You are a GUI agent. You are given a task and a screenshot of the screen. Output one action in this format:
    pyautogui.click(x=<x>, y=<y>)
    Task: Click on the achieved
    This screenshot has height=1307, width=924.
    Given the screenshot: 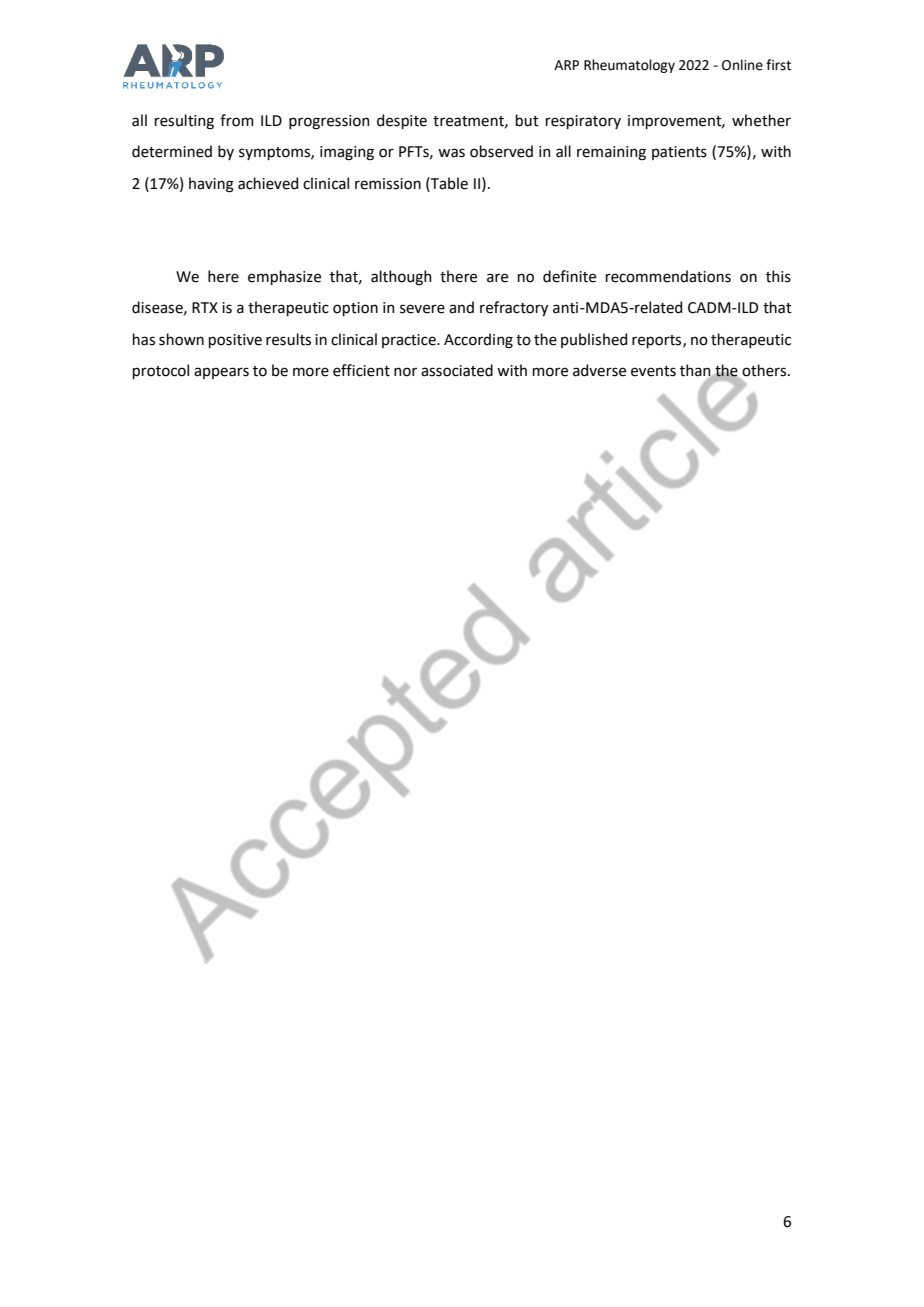 What is the action you would take?
    pyautogui.click(x=268, y=183)
